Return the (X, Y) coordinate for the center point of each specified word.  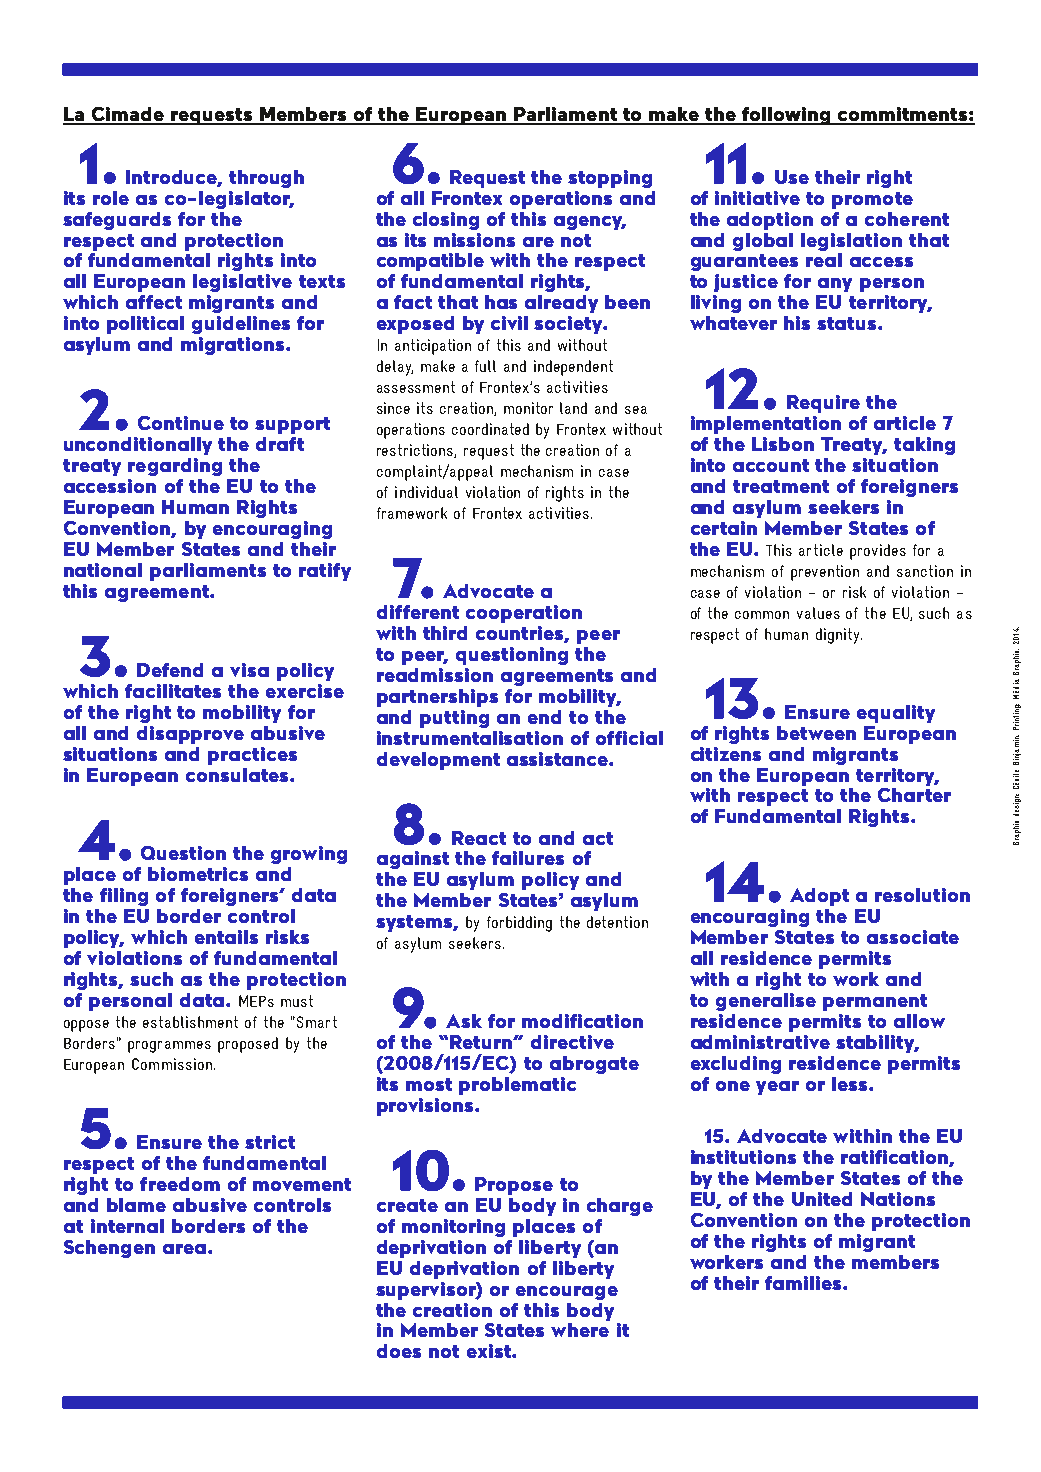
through (266, 179)
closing (446, 221)
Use (792, 177)
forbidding (519, 924)
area (186, 1249)
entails (226, 937)
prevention (825, 573)
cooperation (524, 614)
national (103, 570)
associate (913, 937)
